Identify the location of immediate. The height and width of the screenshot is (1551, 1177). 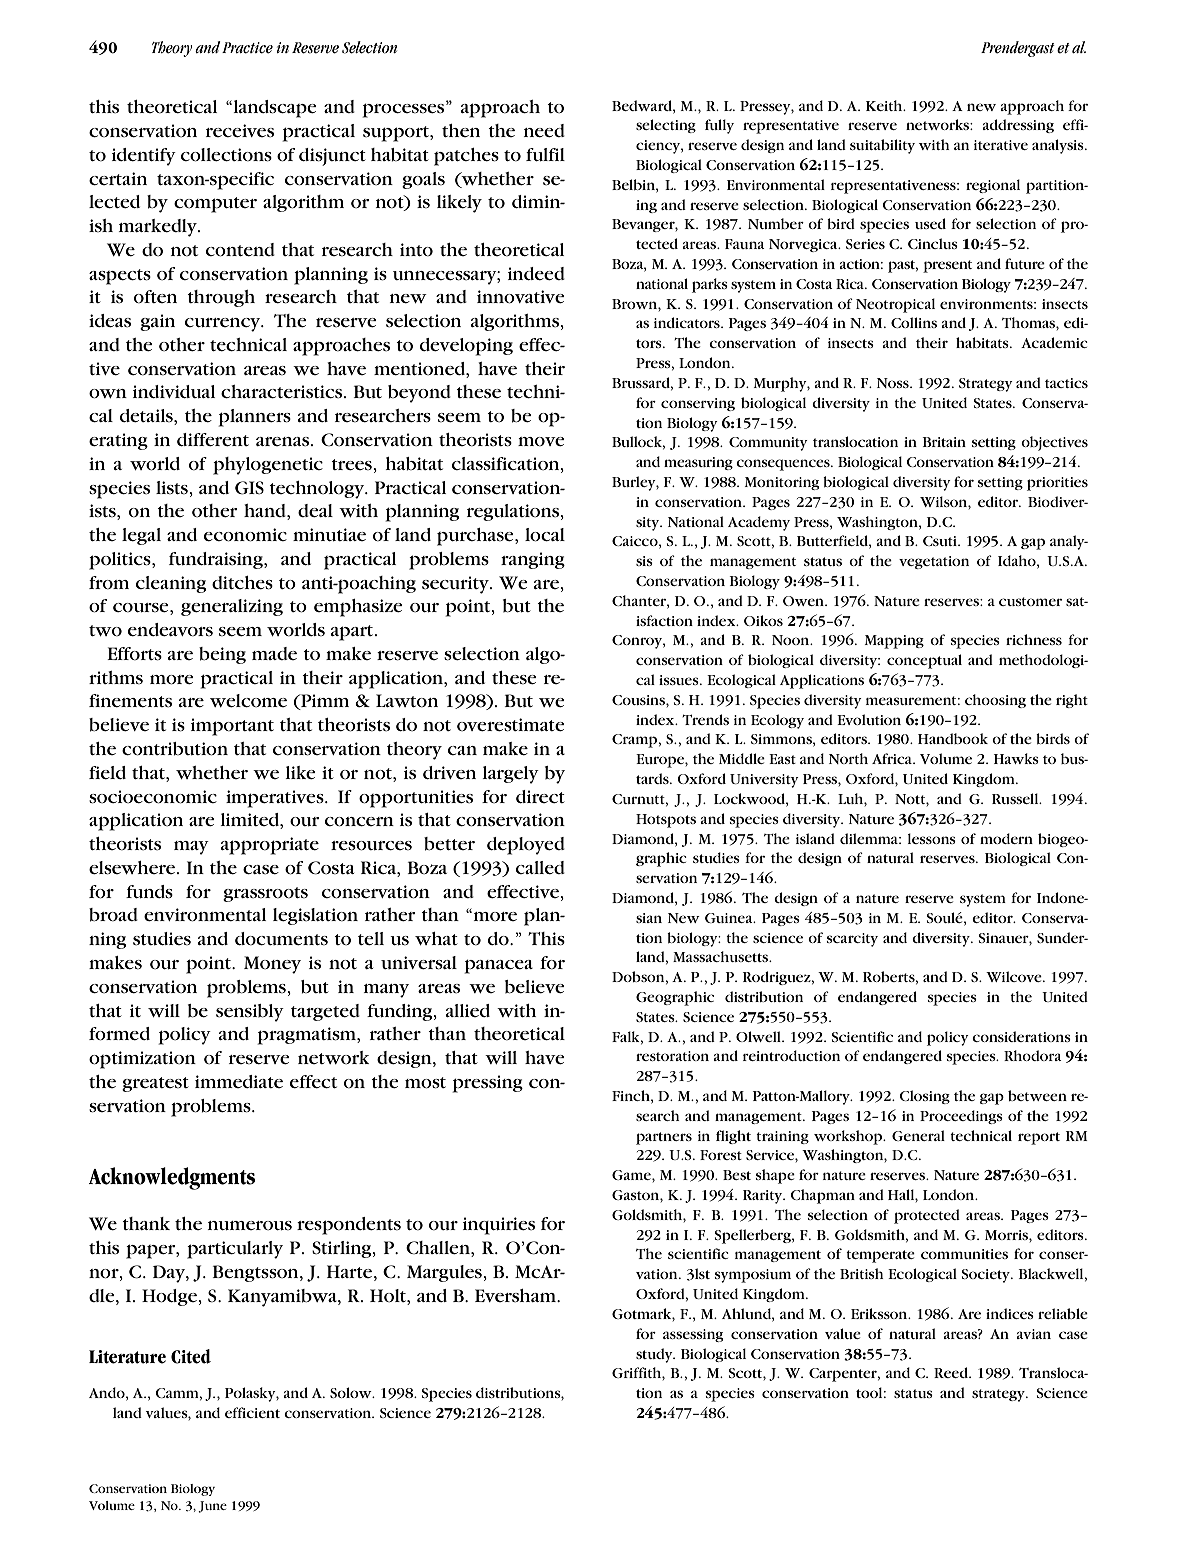
(239, 1081).
